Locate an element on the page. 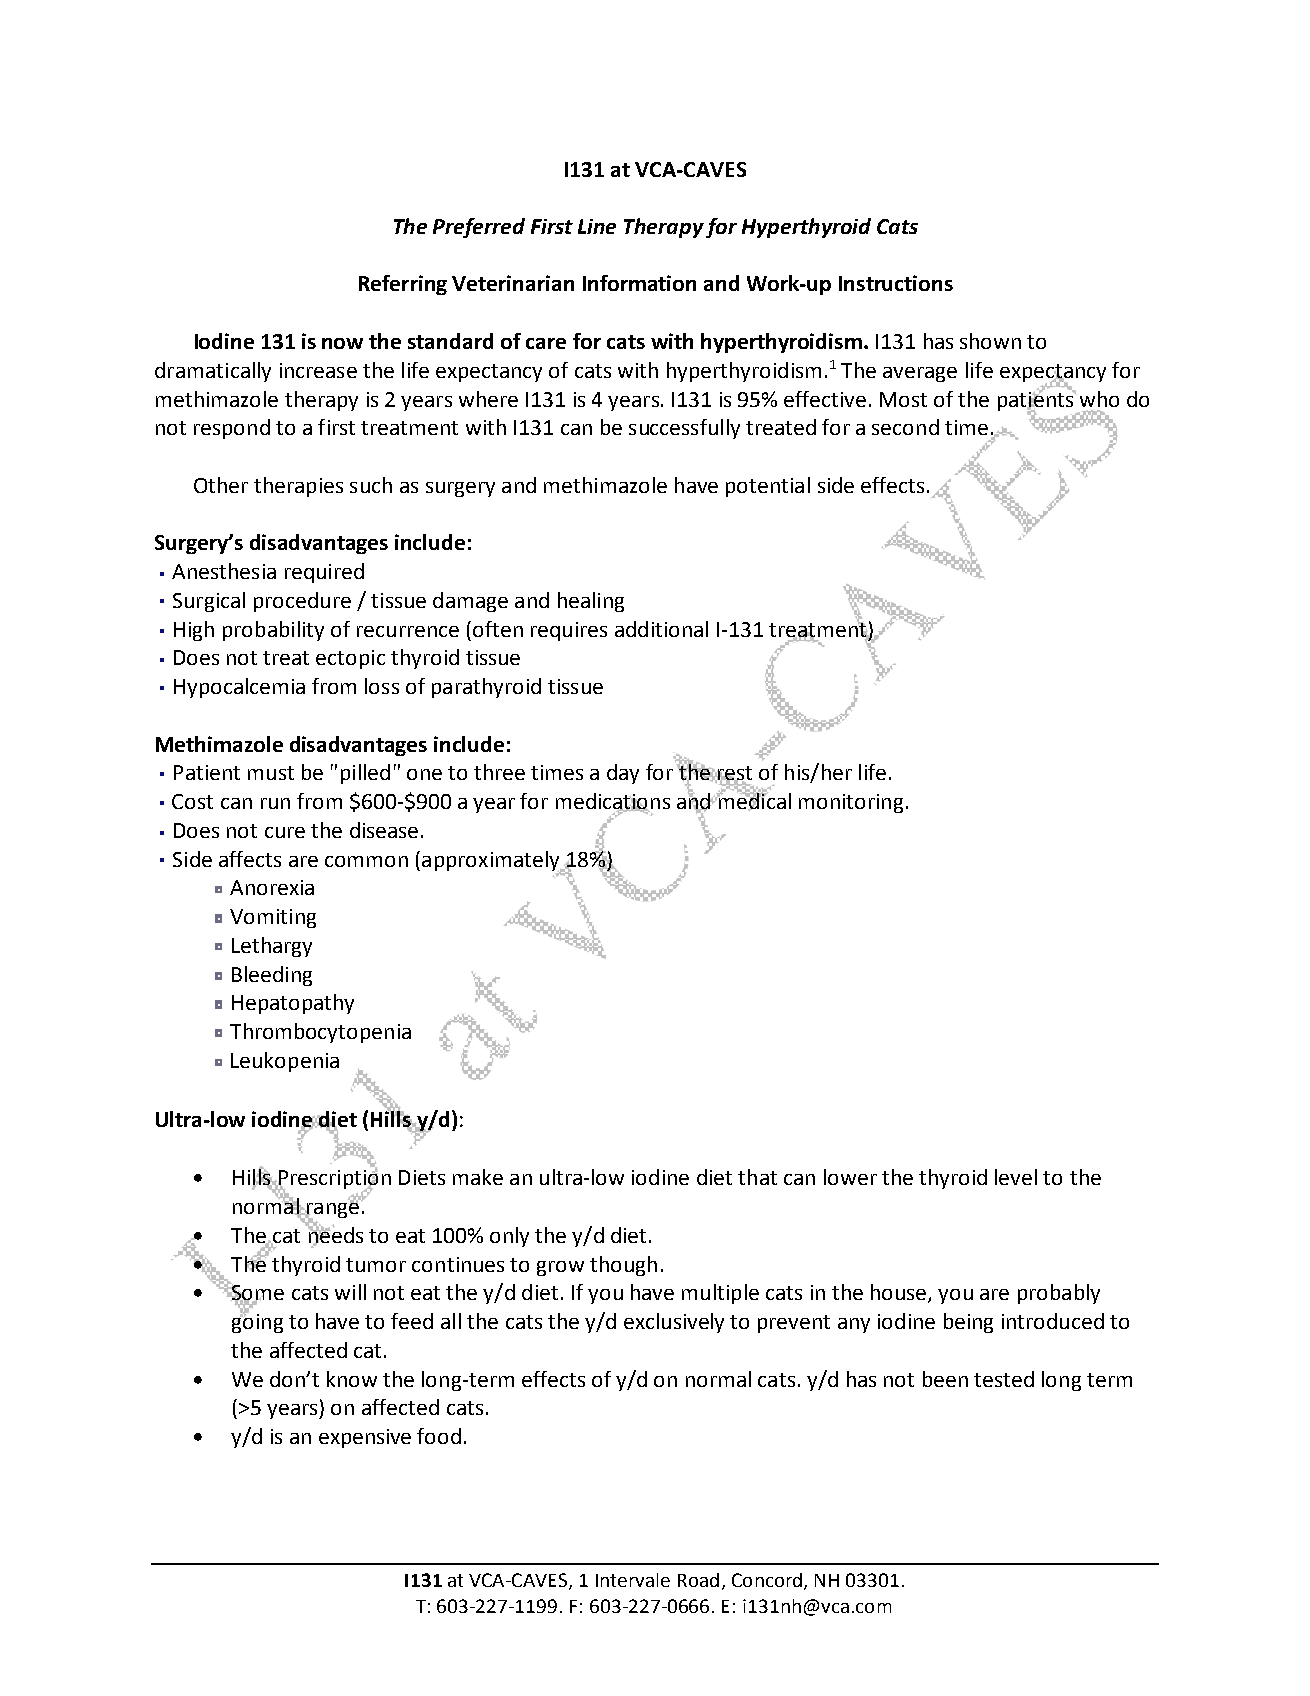  though is located at coordinates (623, 1266).
